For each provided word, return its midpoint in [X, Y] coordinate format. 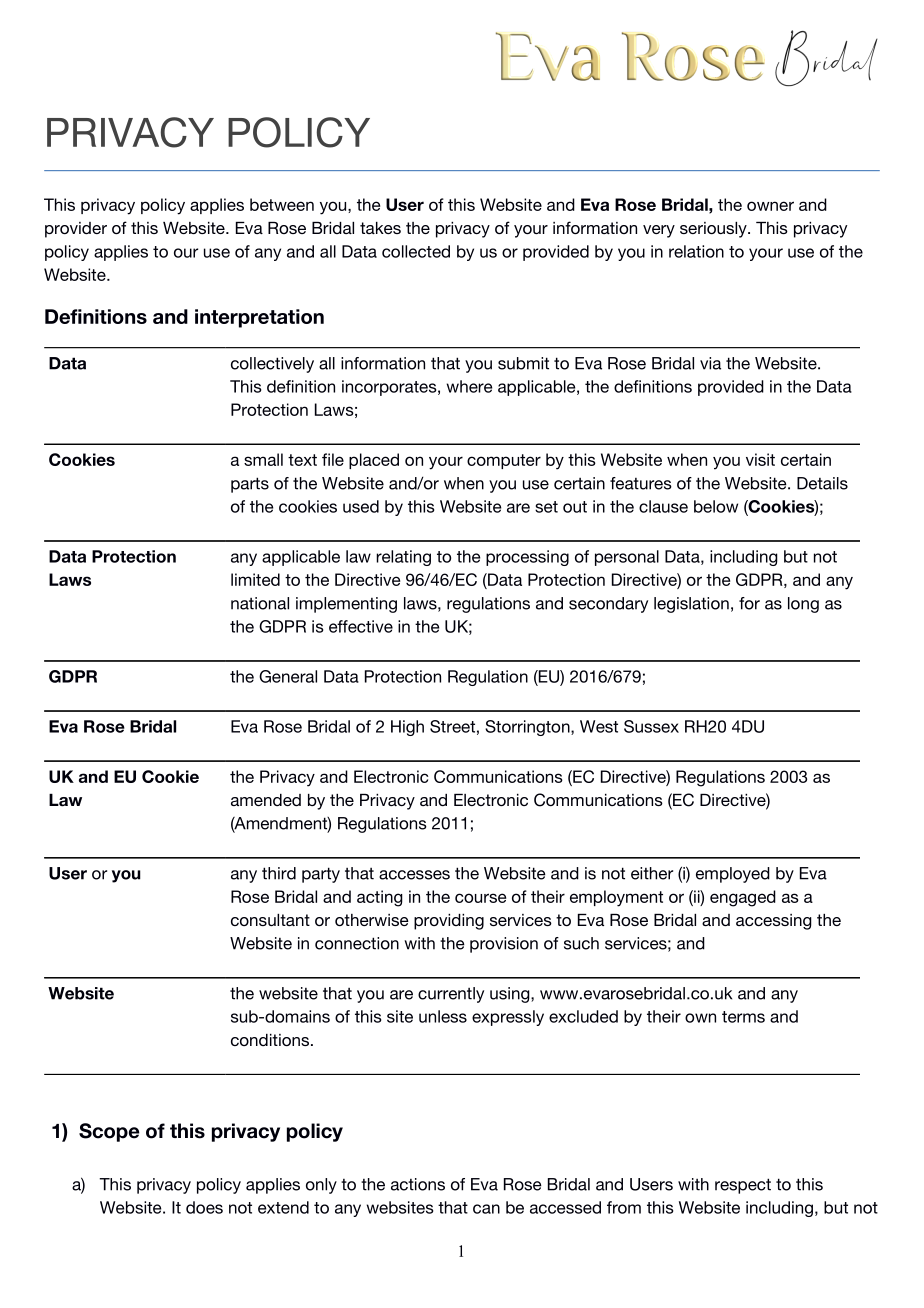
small [263, 459]
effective [361, 626]
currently [451, 995]
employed [733, 875]
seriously [714, 230]
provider [76, 230]
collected [416, 251]
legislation [691, 605]
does [204, 1207]
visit [760, 459]
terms [743, 1017]
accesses [414, 875]
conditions [270, 1040]
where [469, 386]
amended [266, 800]
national [260, 603]
